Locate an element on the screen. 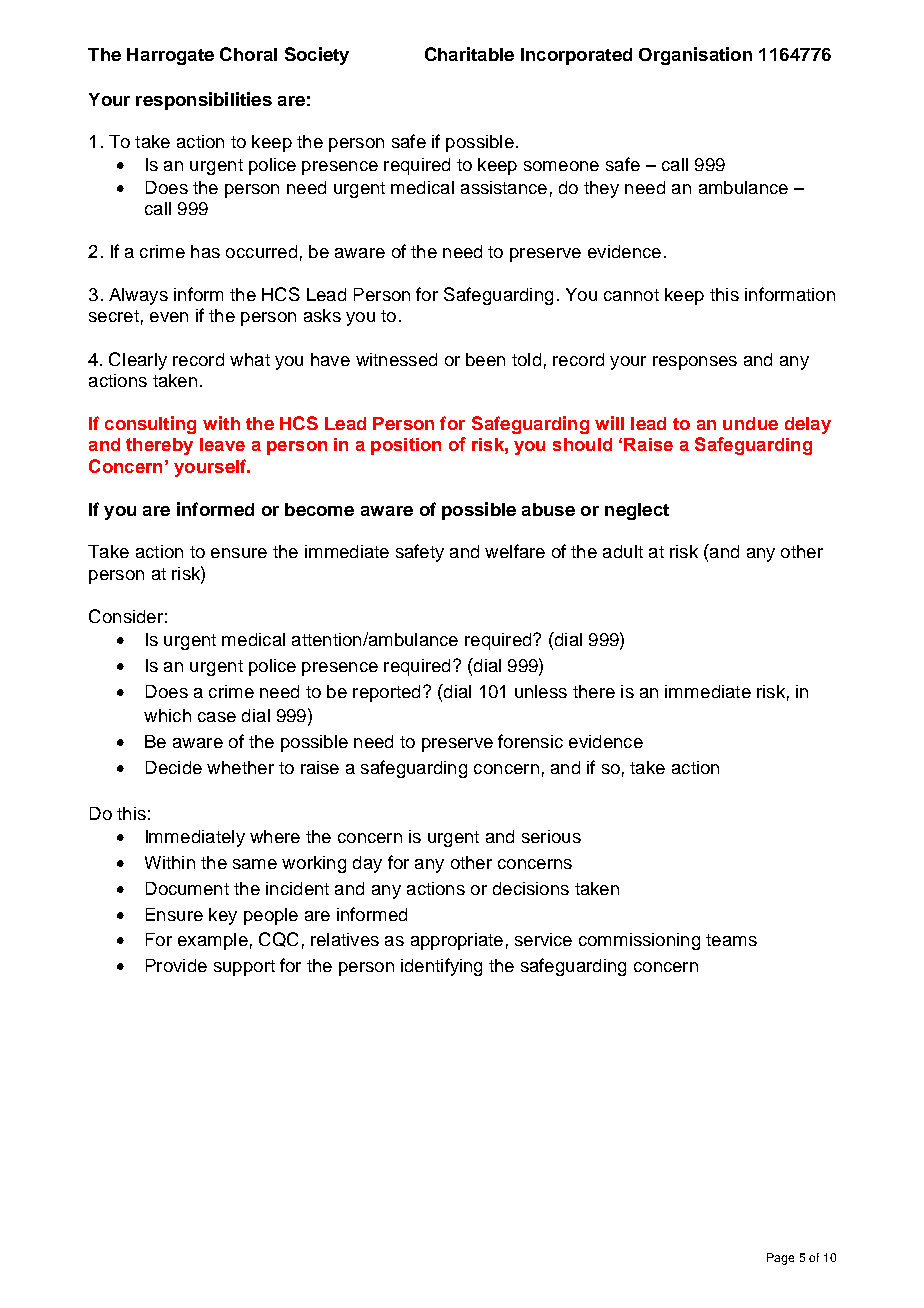 The image size is (924, 1308). teams is located at coordinates (731, 940).
